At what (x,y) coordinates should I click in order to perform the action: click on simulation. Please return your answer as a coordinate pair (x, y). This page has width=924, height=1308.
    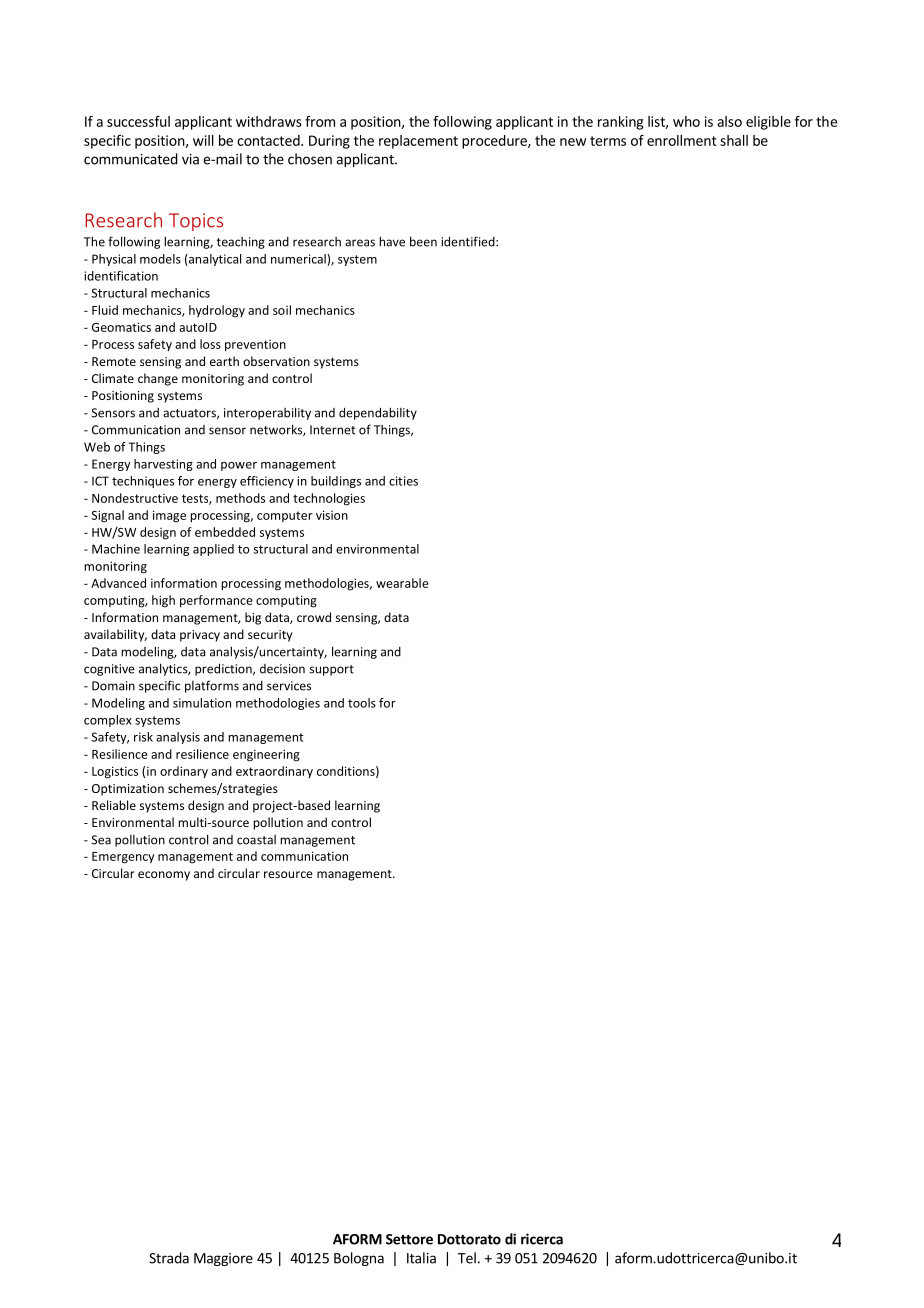
    Looking at the image, I should click on (202, 703).
